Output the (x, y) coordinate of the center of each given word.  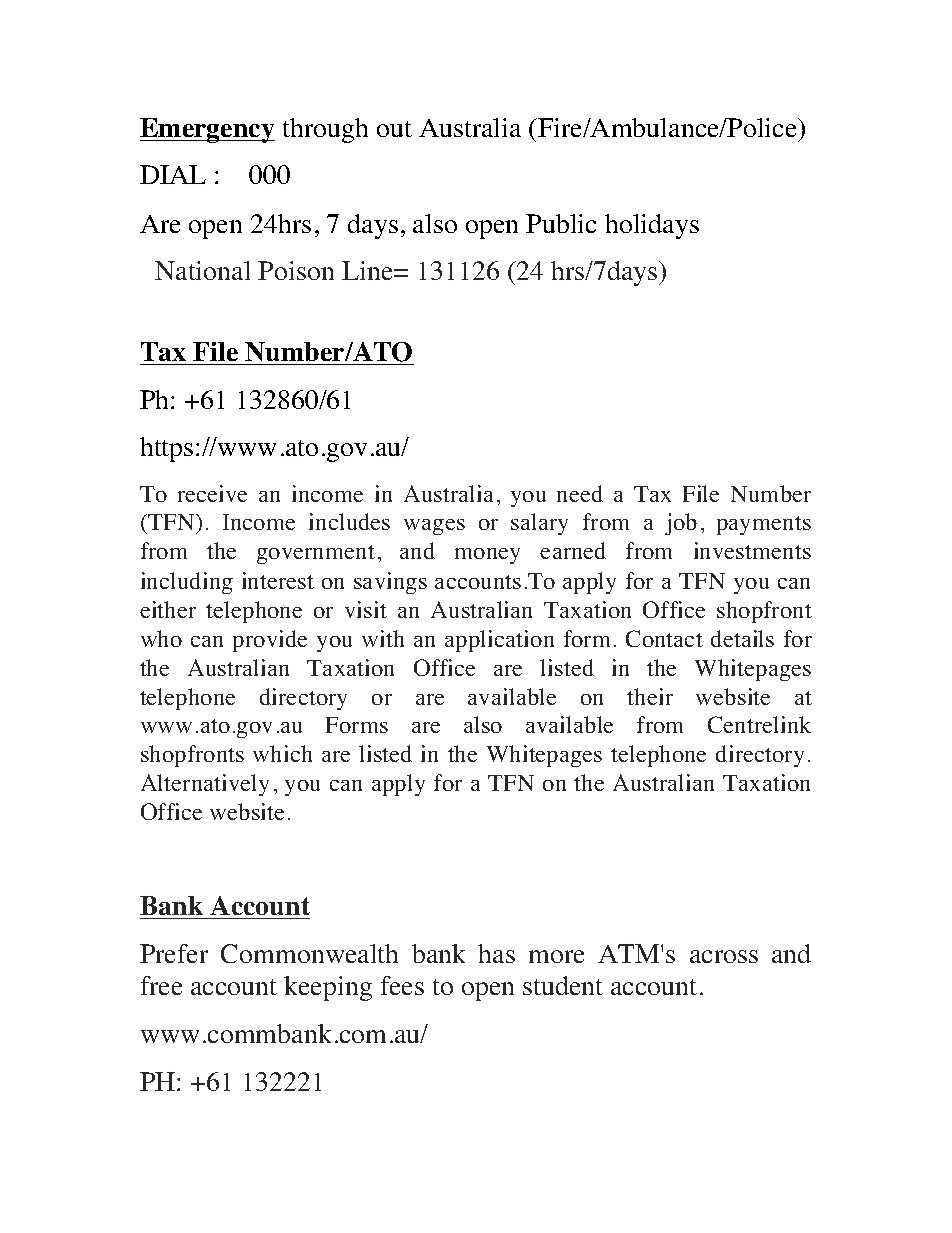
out (394, 129)
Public (561, 223)
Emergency (207, 130)
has (496, 953)
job (681, 524)
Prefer (174, 953)
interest (278, 580)
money (487, 556)
